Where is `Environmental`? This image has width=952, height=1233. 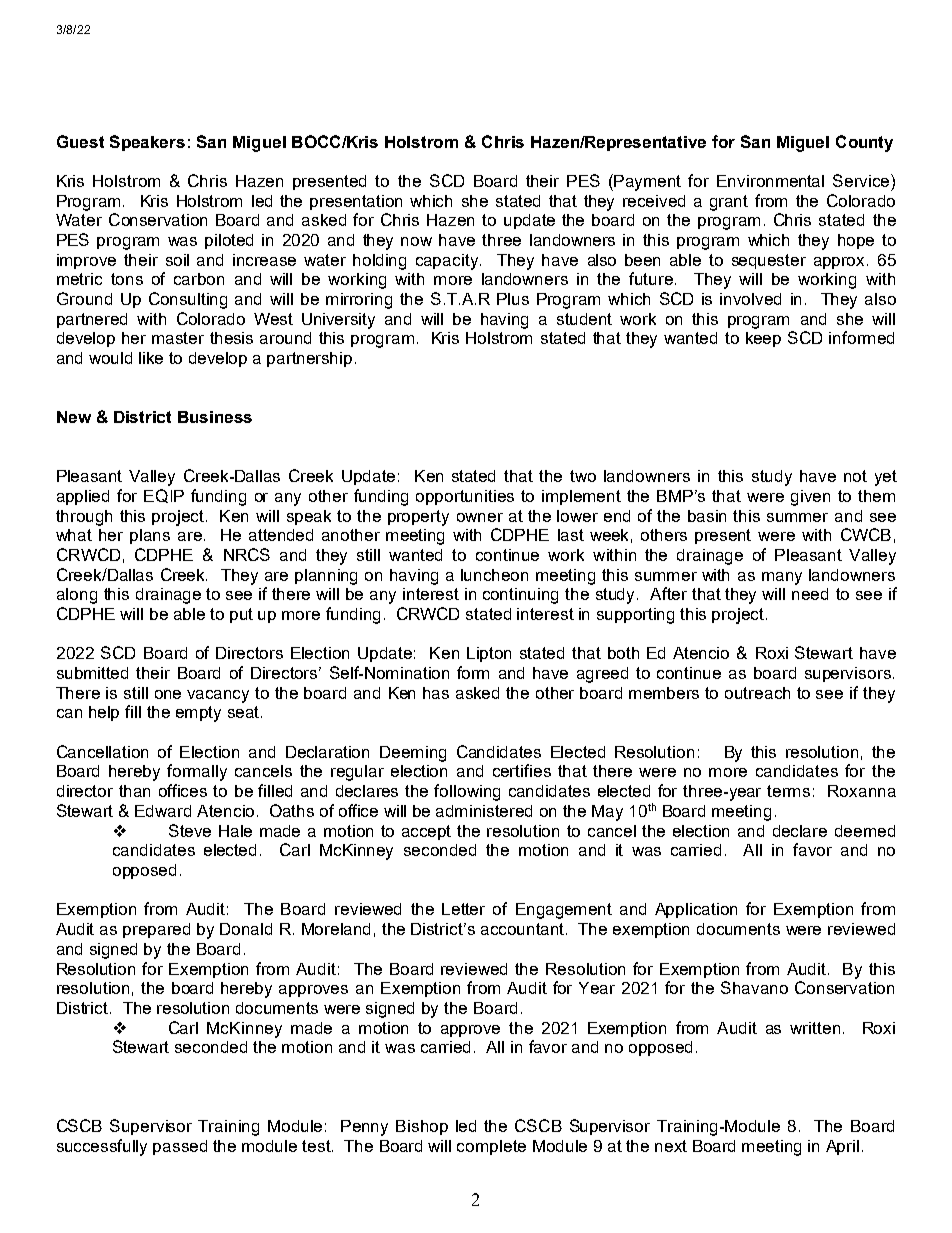
Environmental is located at coordinates (770, 181).
